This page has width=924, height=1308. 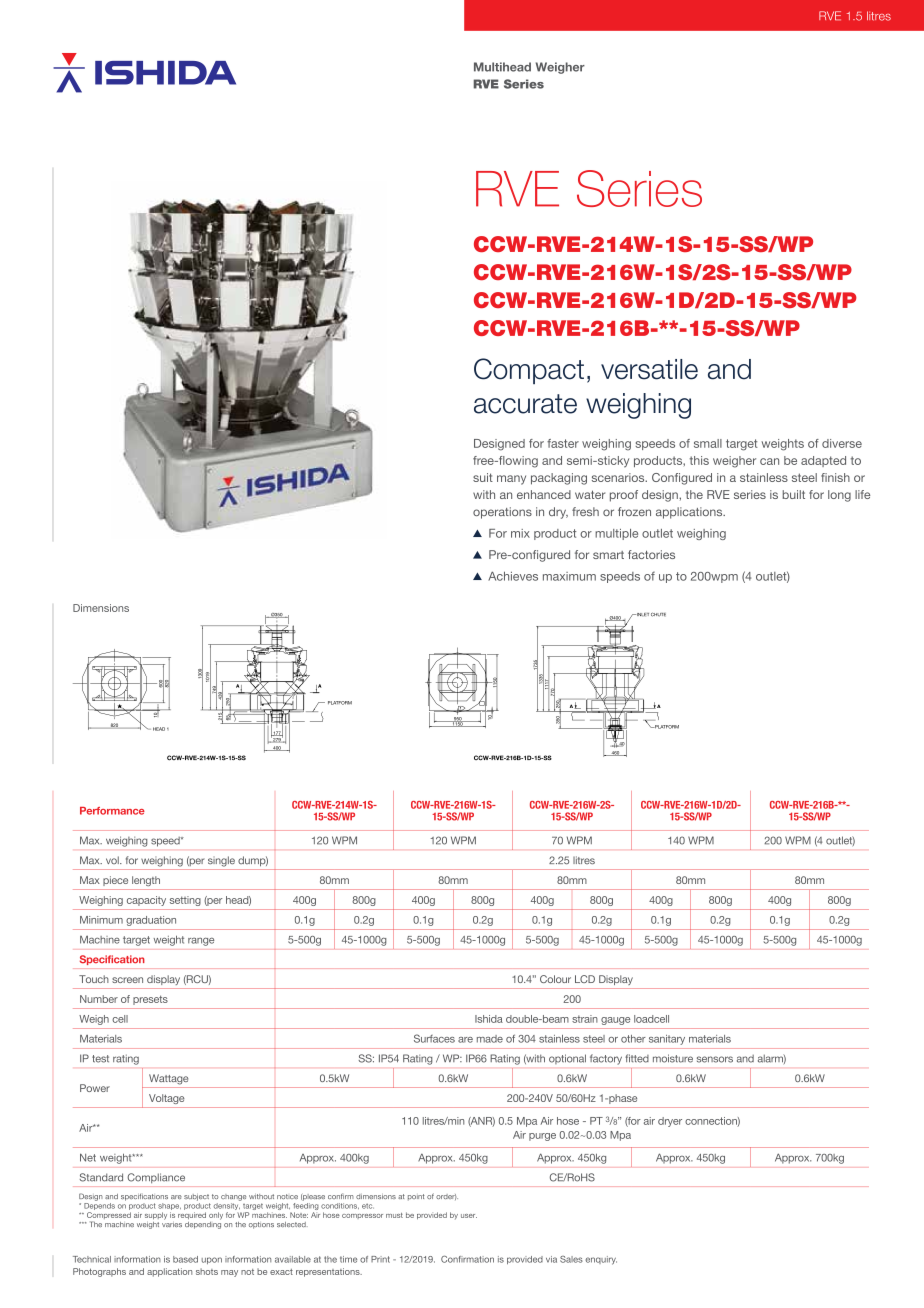 What do you see at coordinates (185, 1259) in the page?
I see `based` at bounding box center [185, 1259].
